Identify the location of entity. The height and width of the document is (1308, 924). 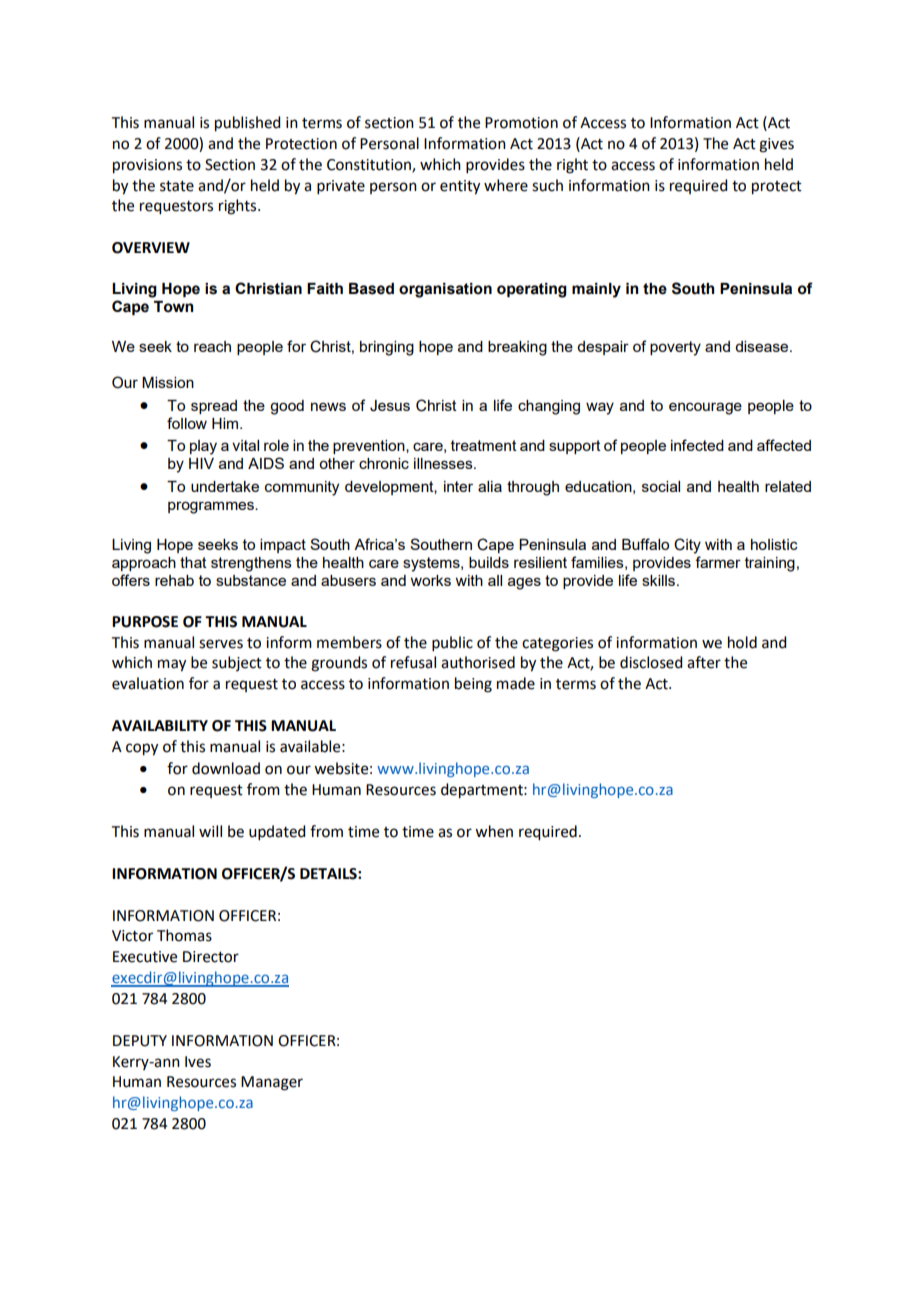
(460, 187).
